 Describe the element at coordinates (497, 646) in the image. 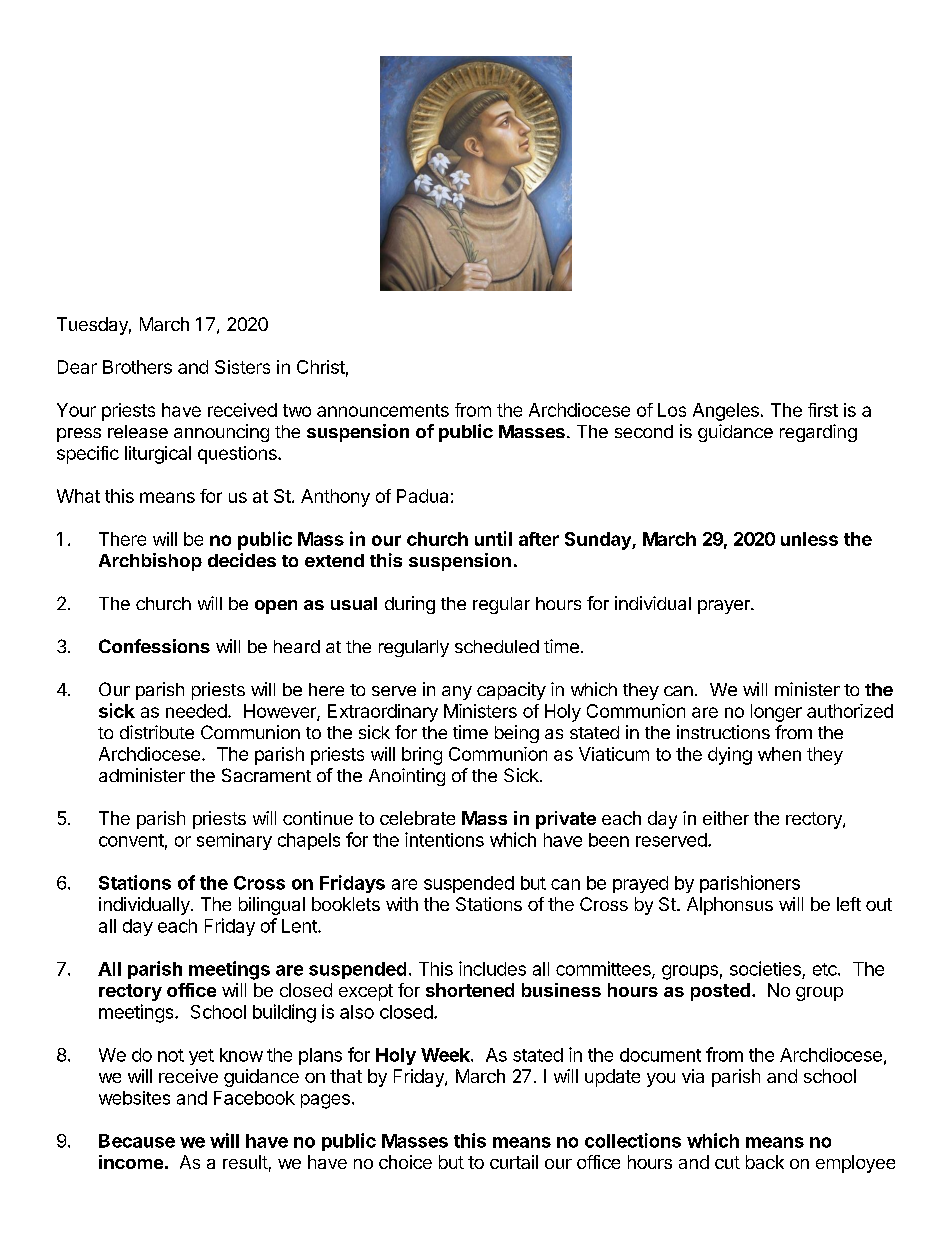

I see `scheduled` at that location.
